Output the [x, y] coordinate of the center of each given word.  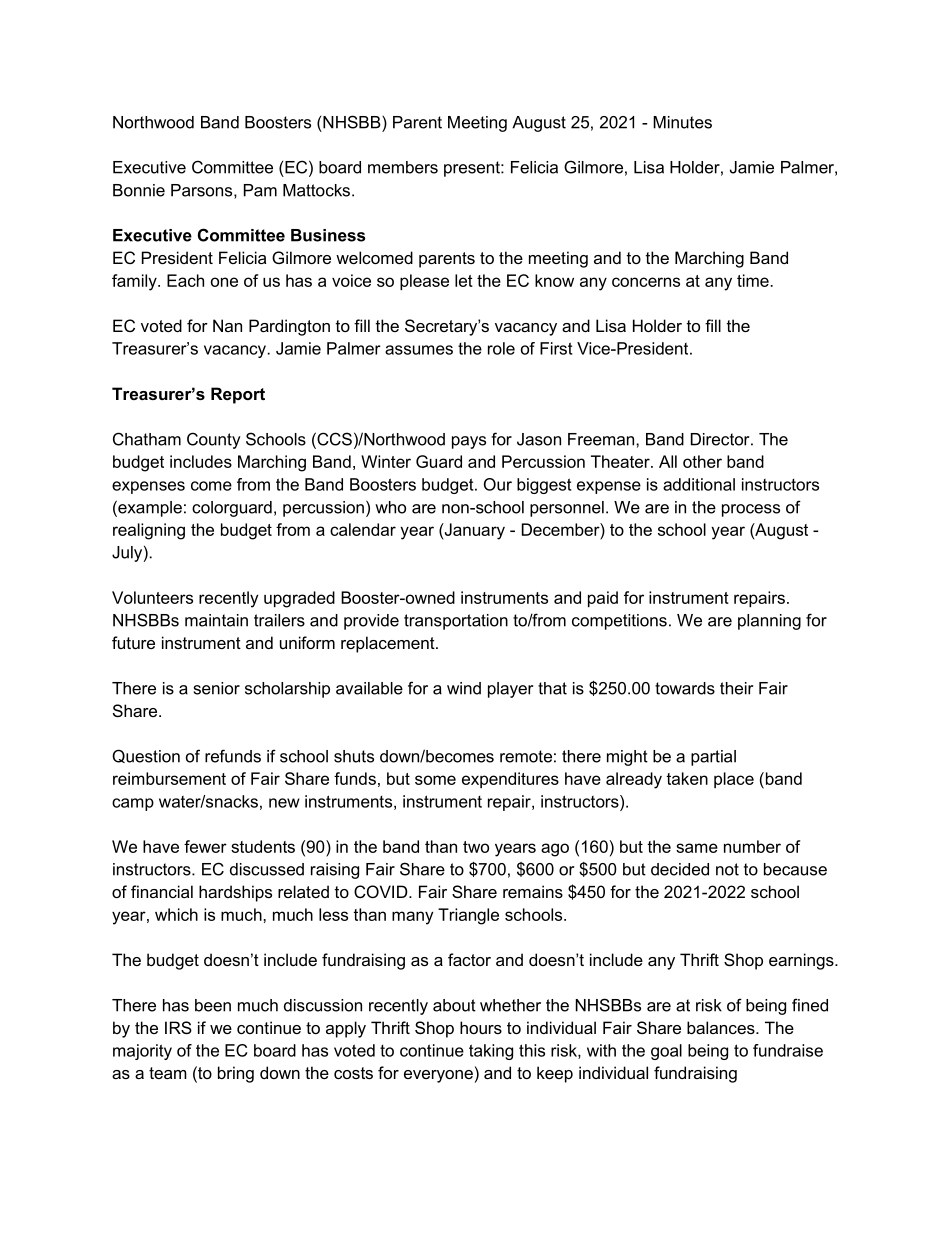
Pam [260, 190]
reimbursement [169, 778]
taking [491, 1052]
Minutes [682, 122]
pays [469, 442]
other [702, 461]
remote [526, 756]
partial [713, 758]
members [403, 167]
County [214, 440]
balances [722, 1027]
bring [236, 1074]
